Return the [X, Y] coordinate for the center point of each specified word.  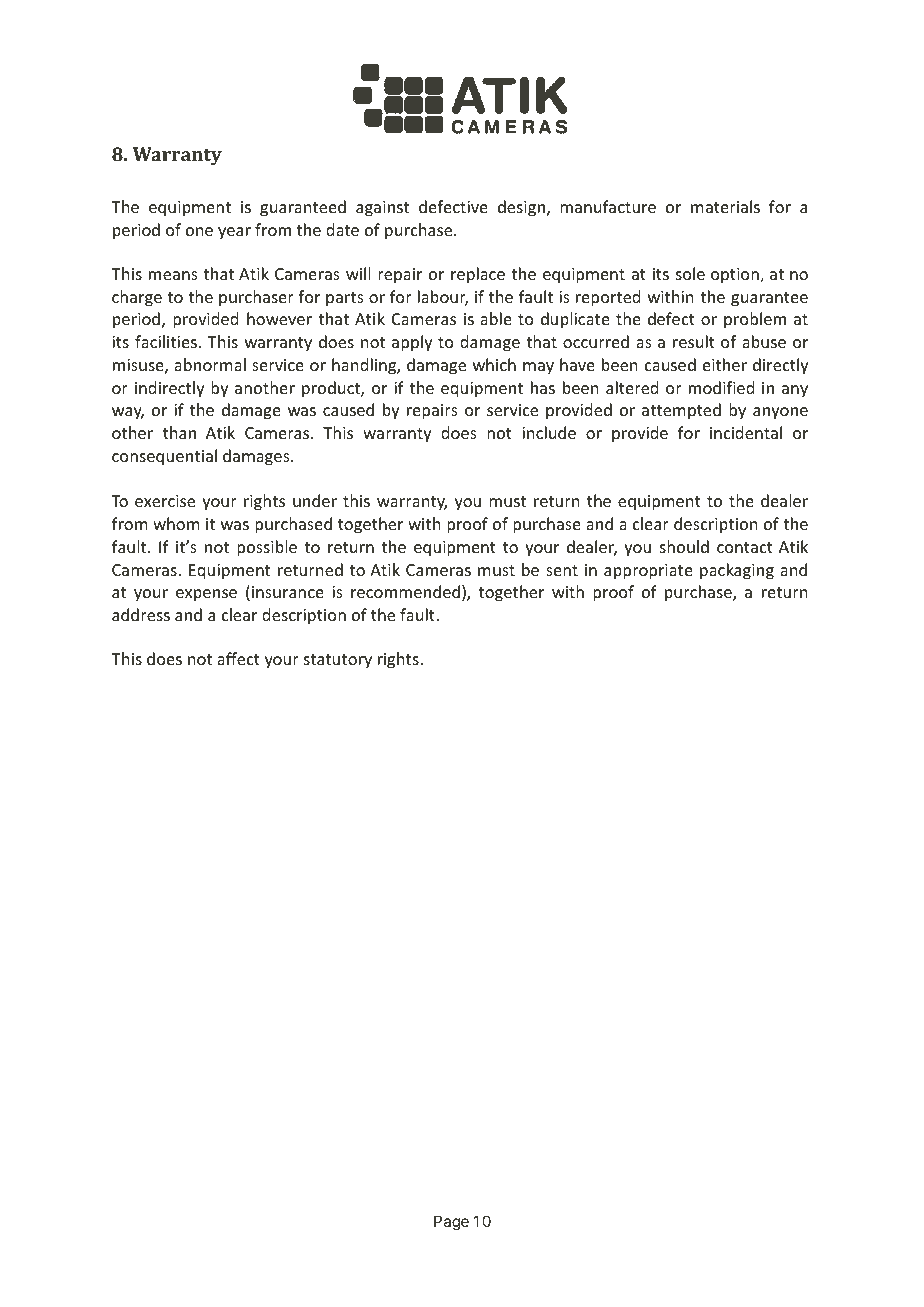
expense [206, 595]
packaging [737, 571]
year [234, 233]
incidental [746, 432]
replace [478, 275]
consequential [164, 457]
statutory [338, 661]
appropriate [648, 572]
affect [238, 658]
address [141, 614]
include [549, 432]
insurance [288, 592]
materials [725, 206]
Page [451, 1223]
